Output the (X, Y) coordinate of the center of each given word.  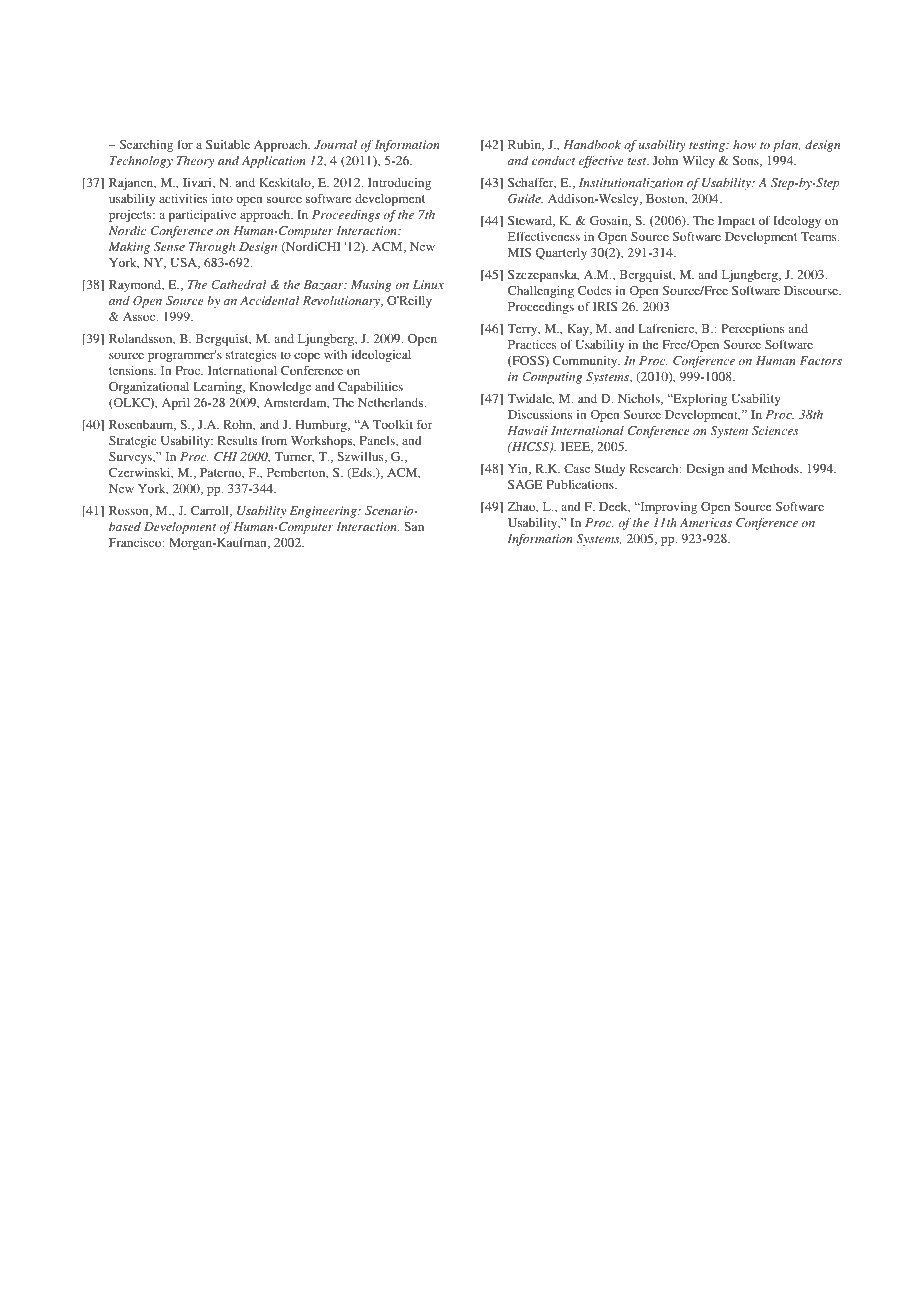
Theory (195, 162)
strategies (251, 356)
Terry (523, 330)
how (744, 144)
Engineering (324, 512)
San (414, 526)
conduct (553, 160)
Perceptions (752, 330)
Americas (706, 522)
